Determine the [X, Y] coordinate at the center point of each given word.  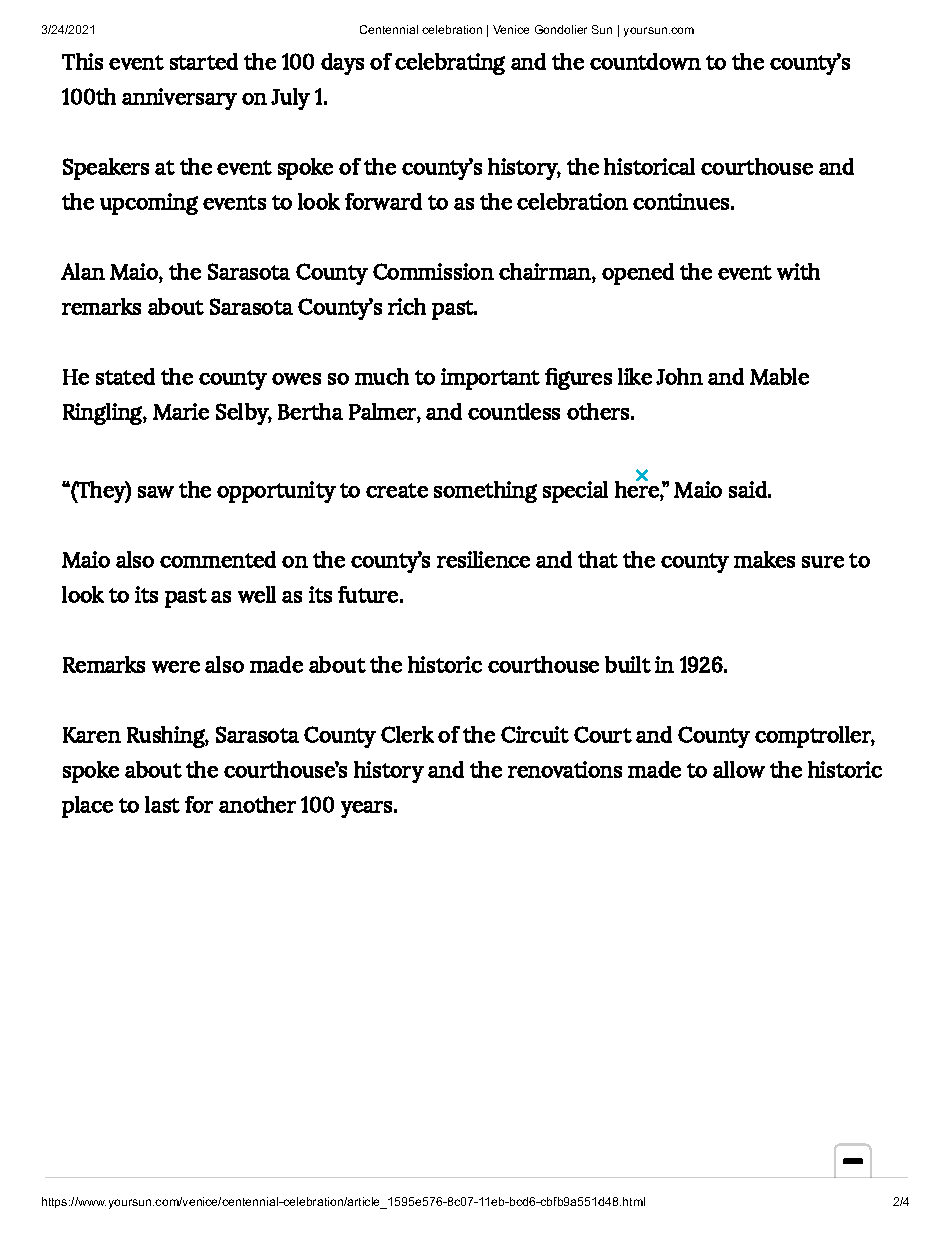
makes [764, 559]
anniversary [179, 99]
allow [739, 769]
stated [125, 376]
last [162, 804]
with [798, 271]
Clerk [407, 734]
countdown [645, 61]
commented [218, 559]
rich [407, 306]
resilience [483, 559]
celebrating [450, 64]
